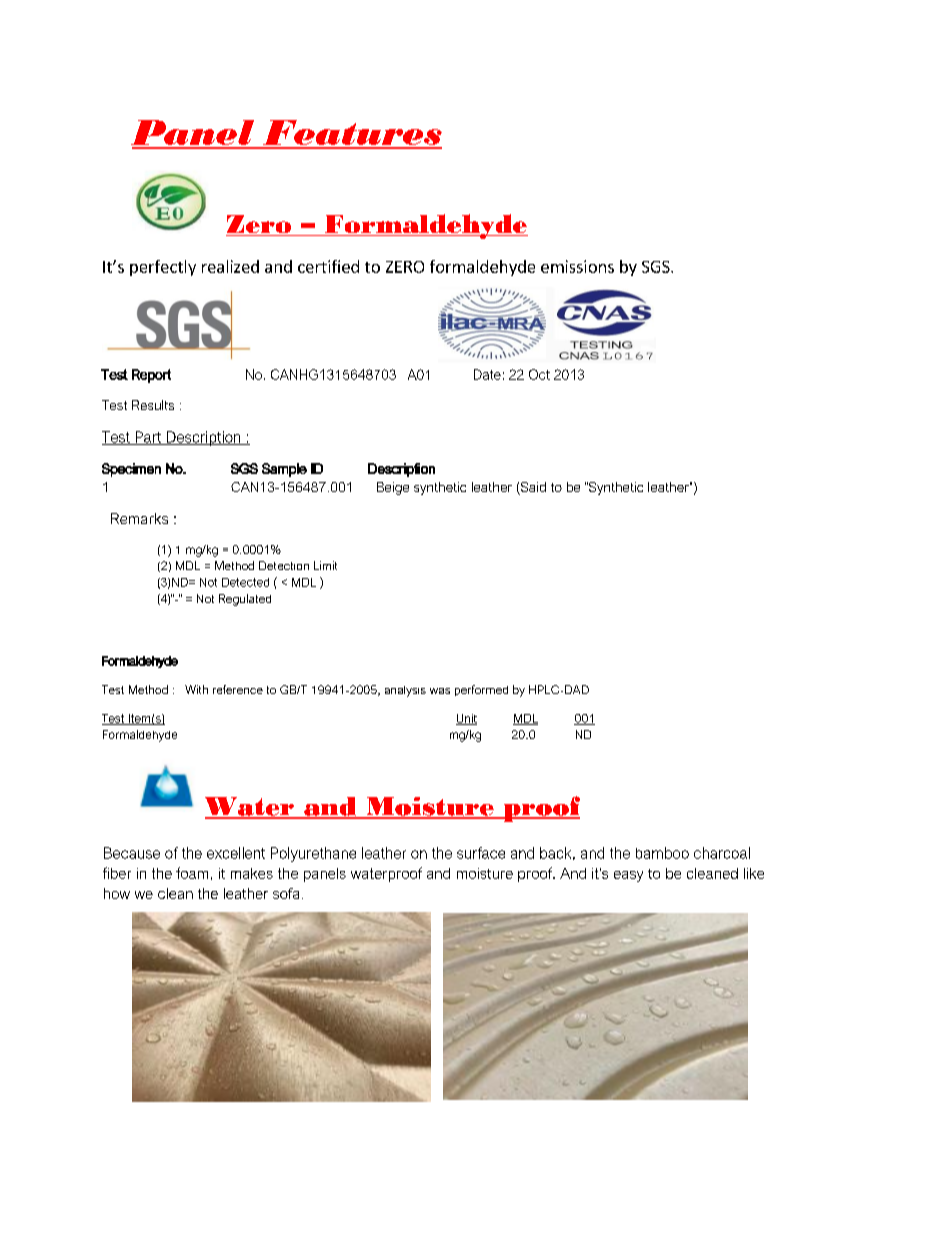 This document has width=952, height=1233. I want to click on Limit, so click(325, 565).
